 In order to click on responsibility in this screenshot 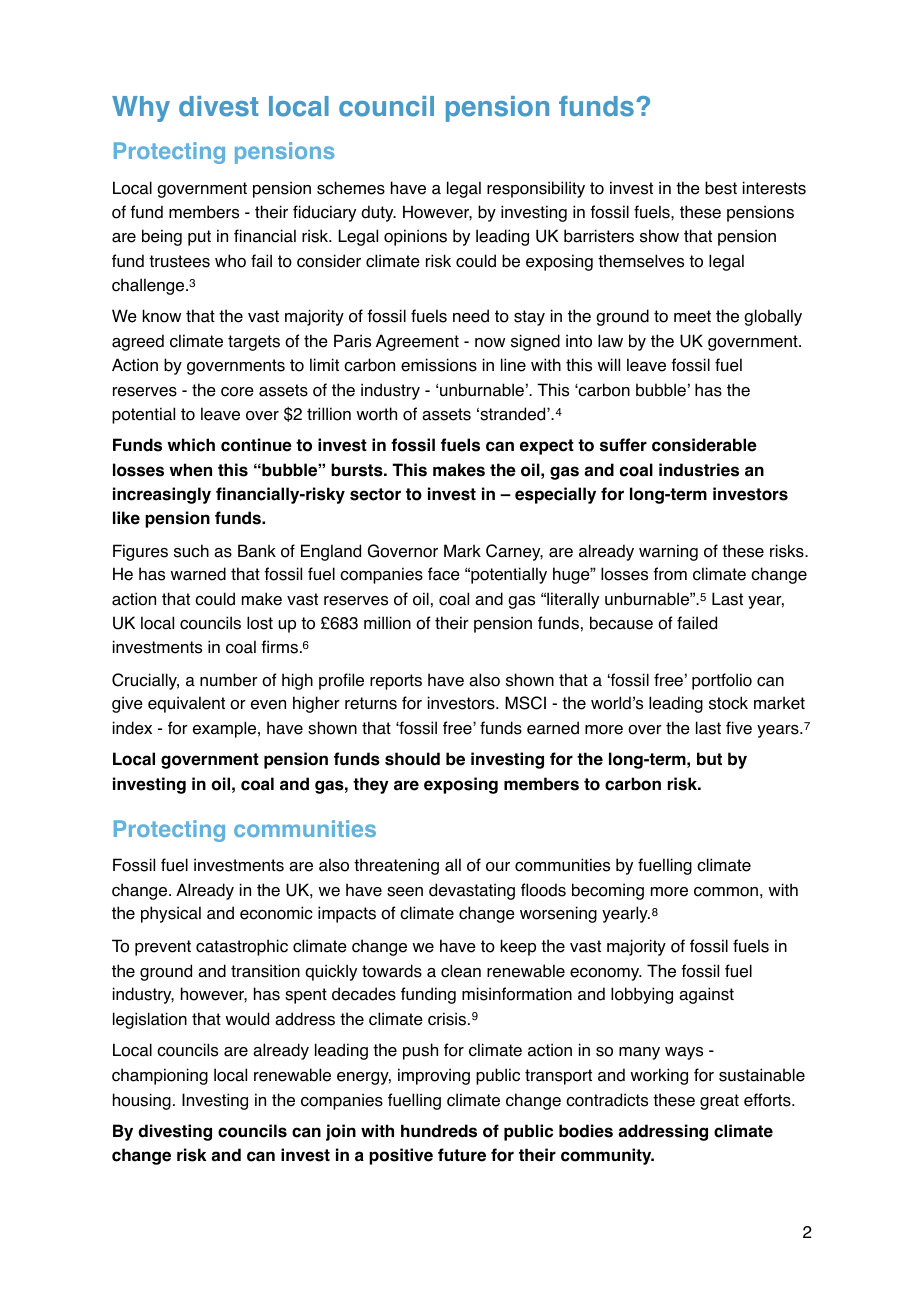, I will do `click(536, 189)`.
